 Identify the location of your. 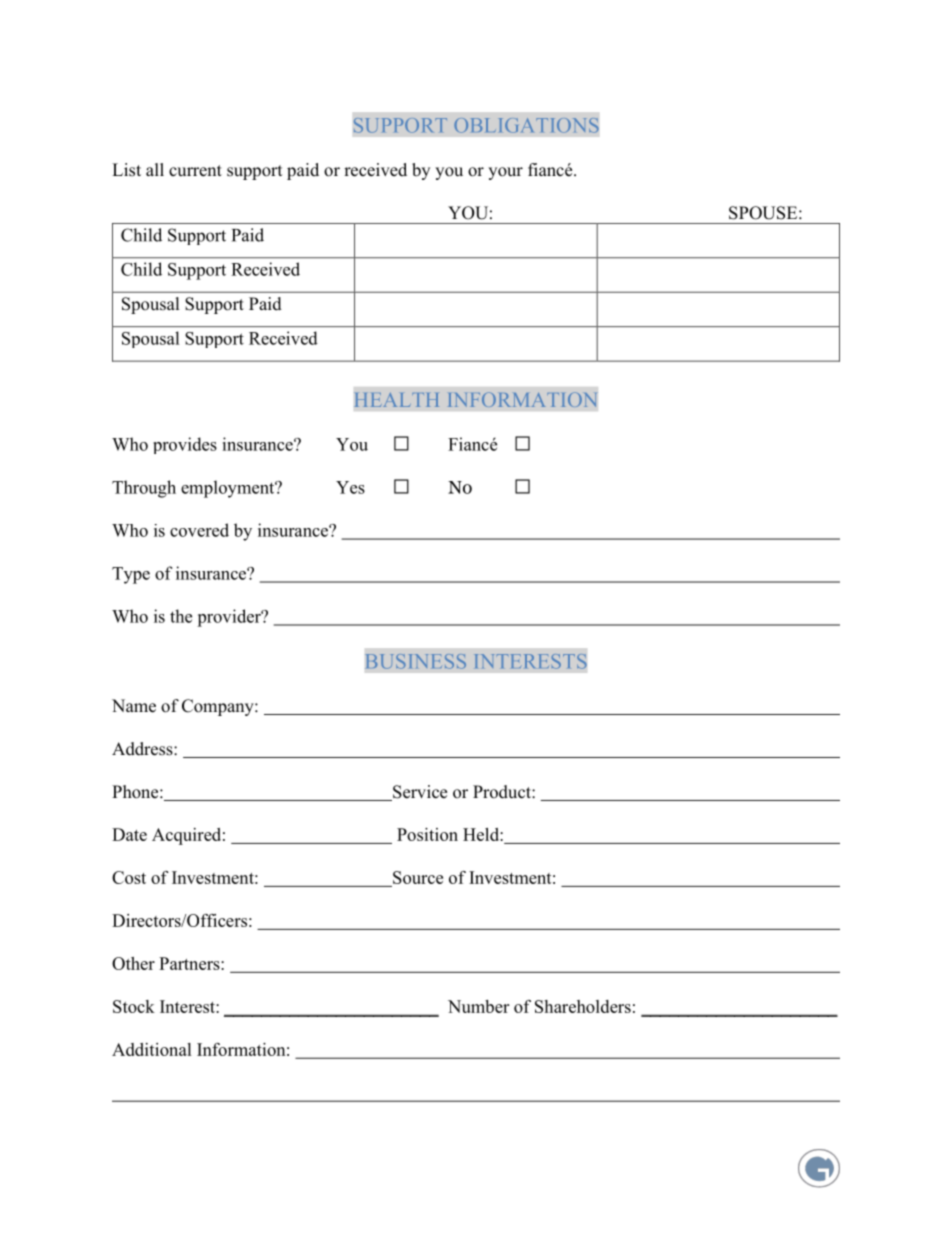
(505, 173).
